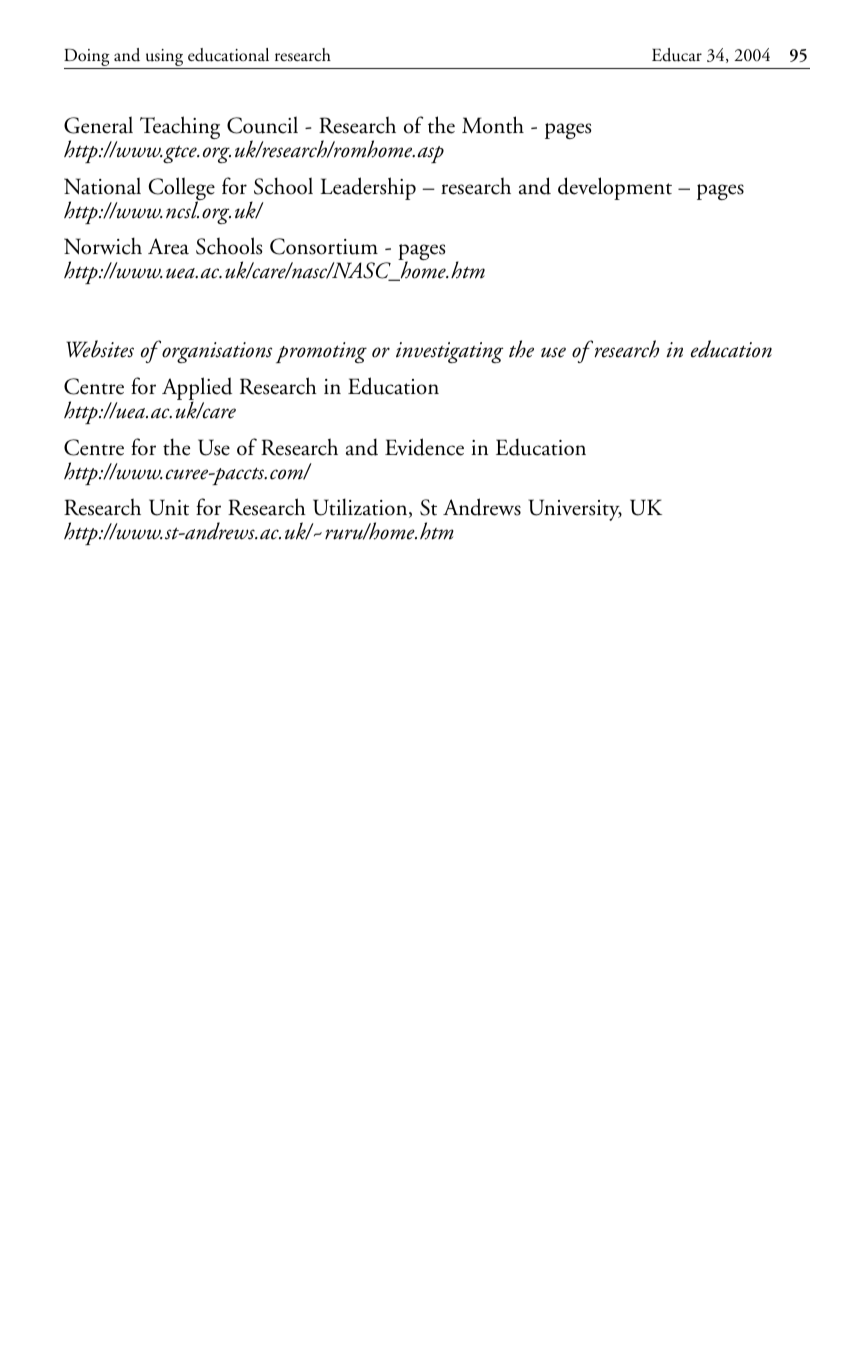 This image has height=1372, width=868. What do you see at coordinates (449, 352) in the image?
I see `investigating` at bounding box center [449, 352].
